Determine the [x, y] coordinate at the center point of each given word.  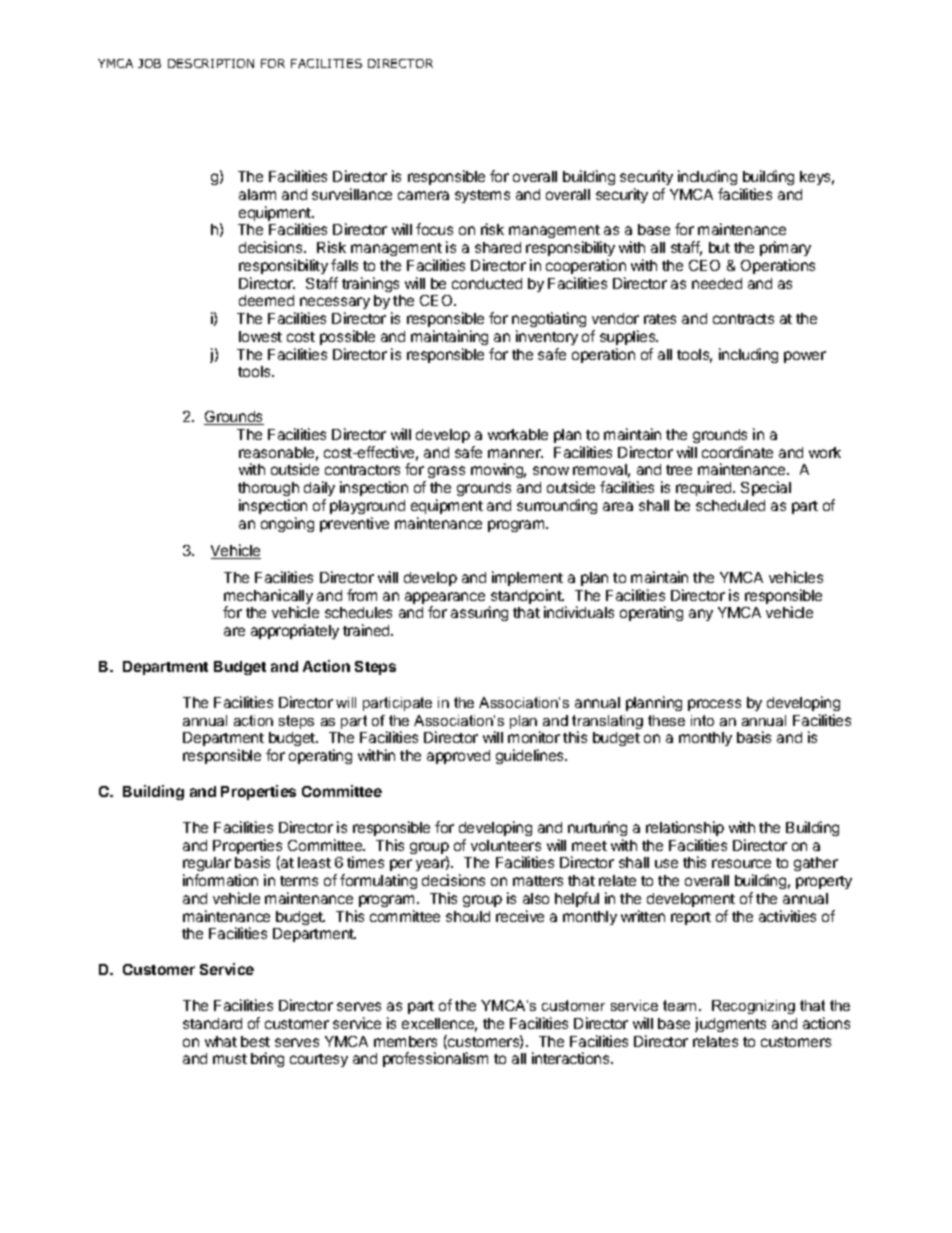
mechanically [268, 598]
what [221, 1041]
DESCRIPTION [211, 63]
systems [482, 196]
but [719, 247]
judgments [730, 1024]
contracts [743, 319]
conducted [487, 283]
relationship [685, 828]
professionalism [435, 1059]
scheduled [730, 505]
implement [527, 578]
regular [207, 866]
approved [458, 757]
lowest [260, 336]
